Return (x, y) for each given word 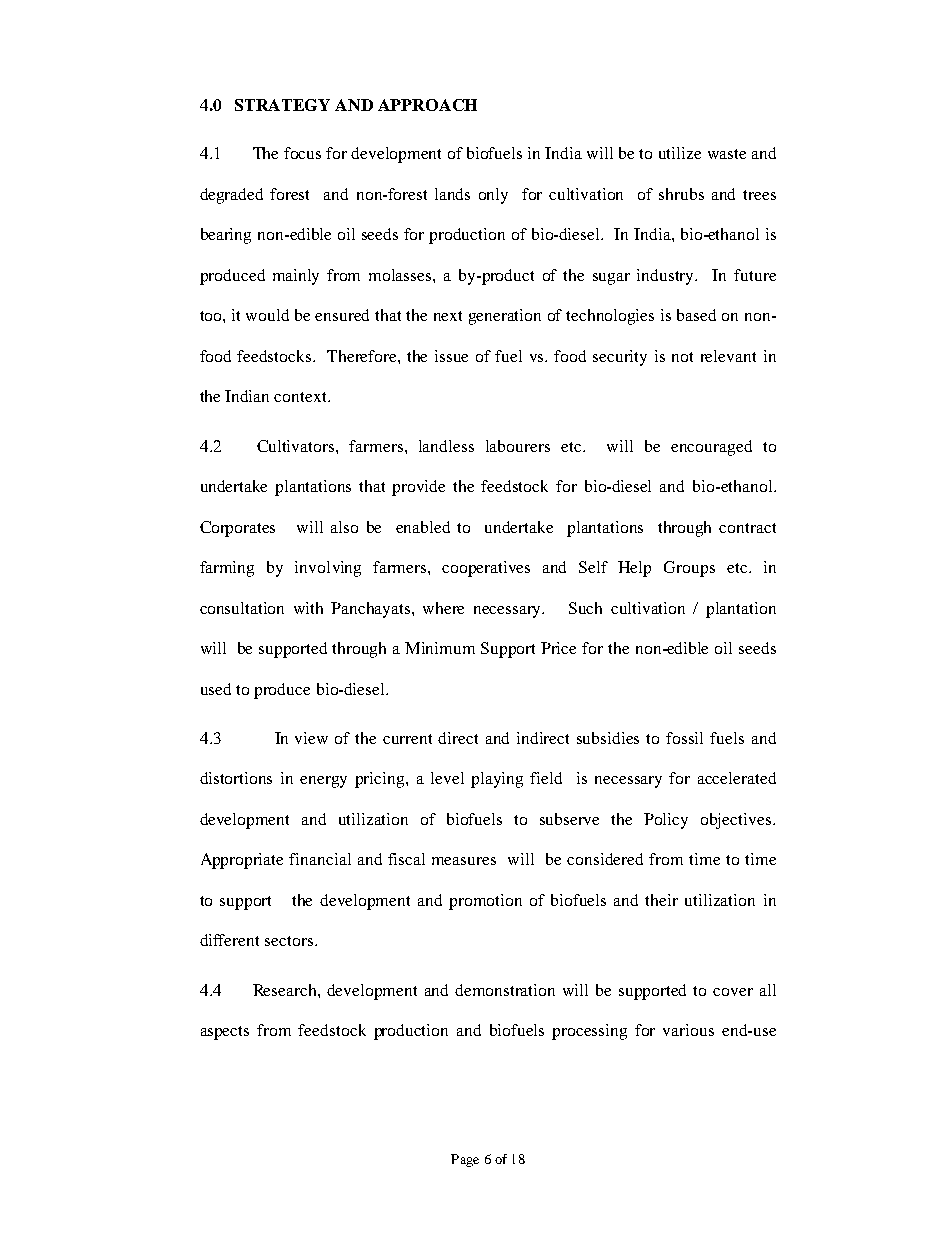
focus (302, 153)
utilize (680, 153)
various (688, 1030)
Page (465, 1160)
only (493, 196)
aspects (225, 1033)
